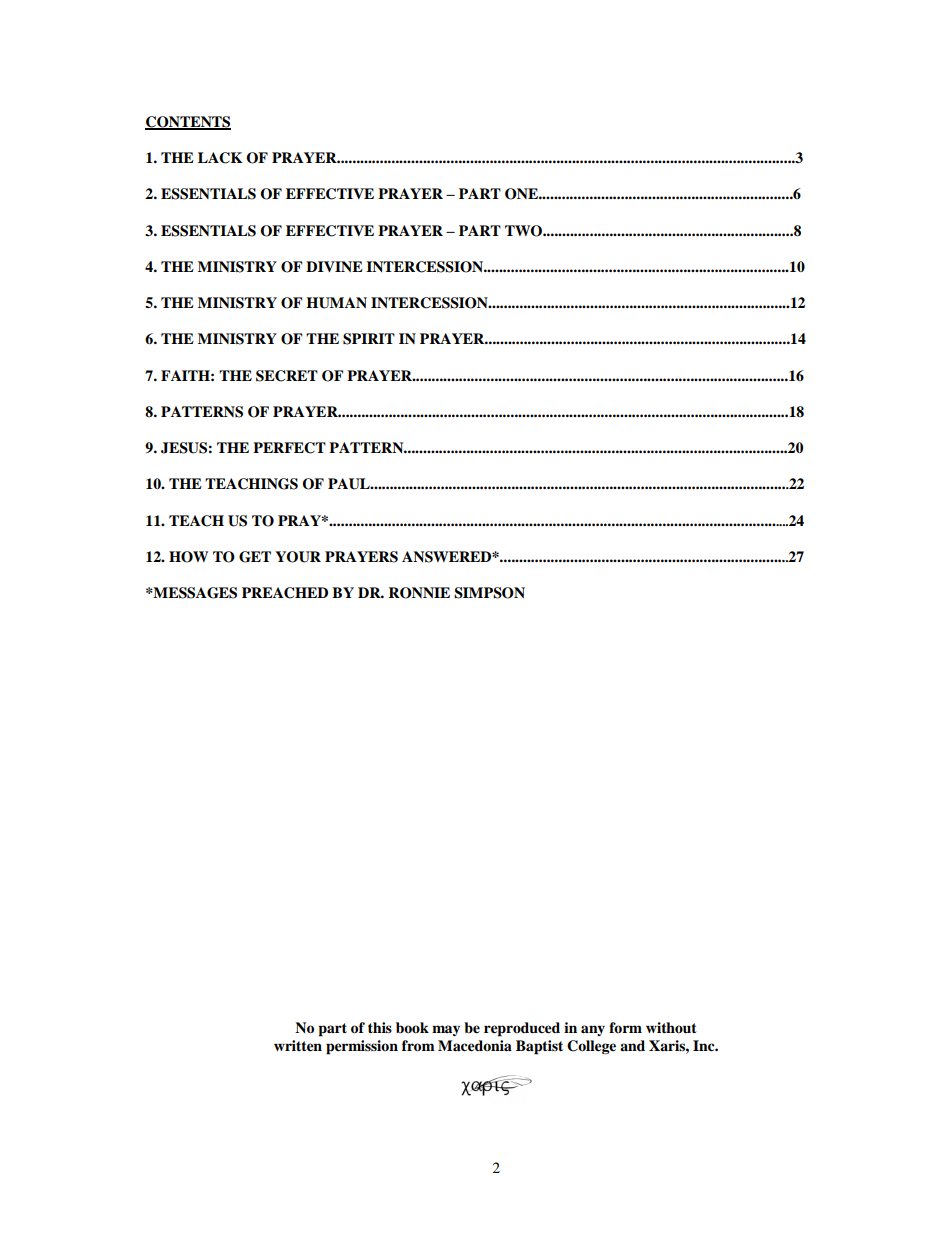  Describe the element at coordinates (285, 593) in the screenshot. I see `PREACHED` at that location.
